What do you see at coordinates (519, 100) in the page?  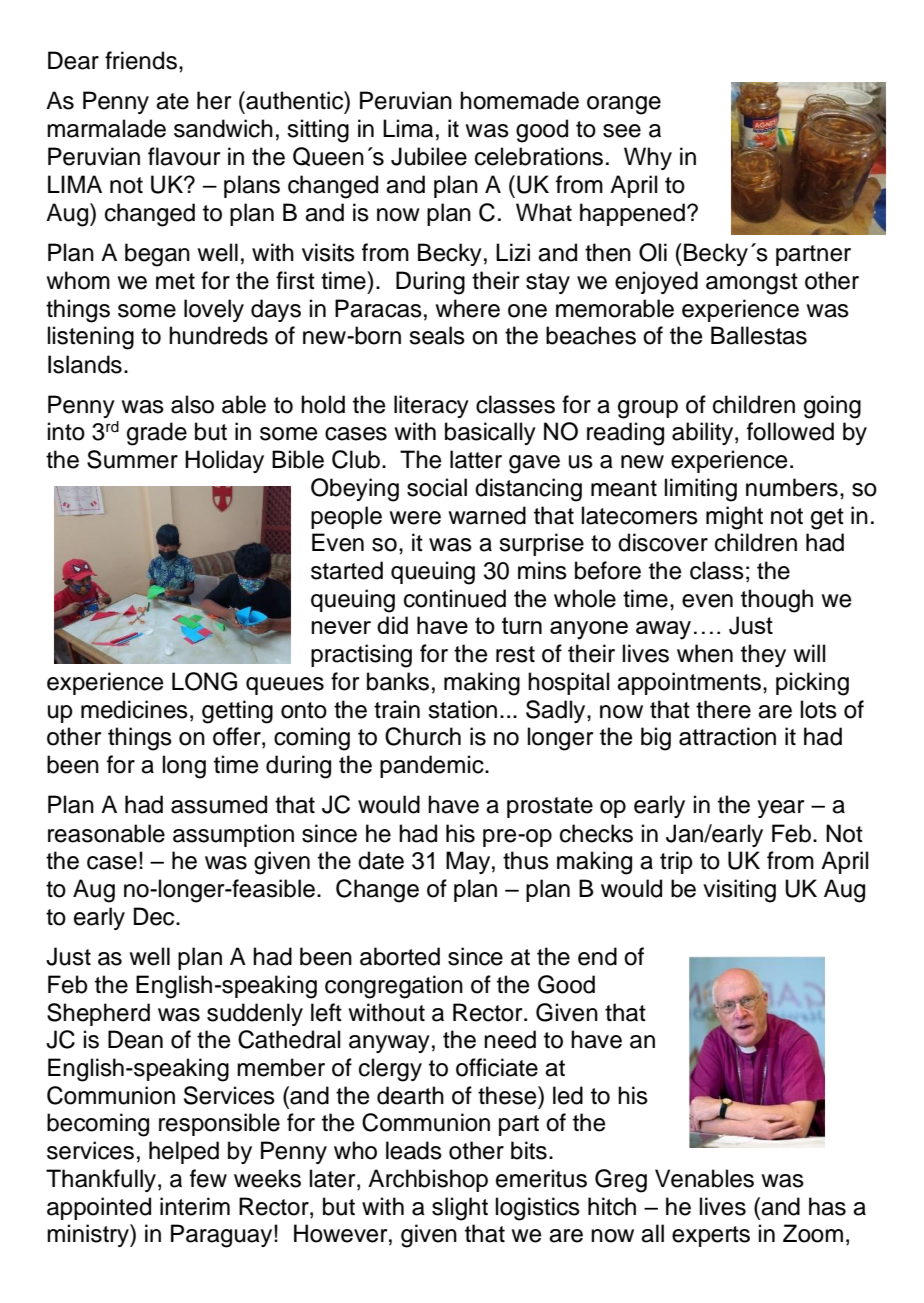 I see `homemade` at bounding box center [519, 100].
